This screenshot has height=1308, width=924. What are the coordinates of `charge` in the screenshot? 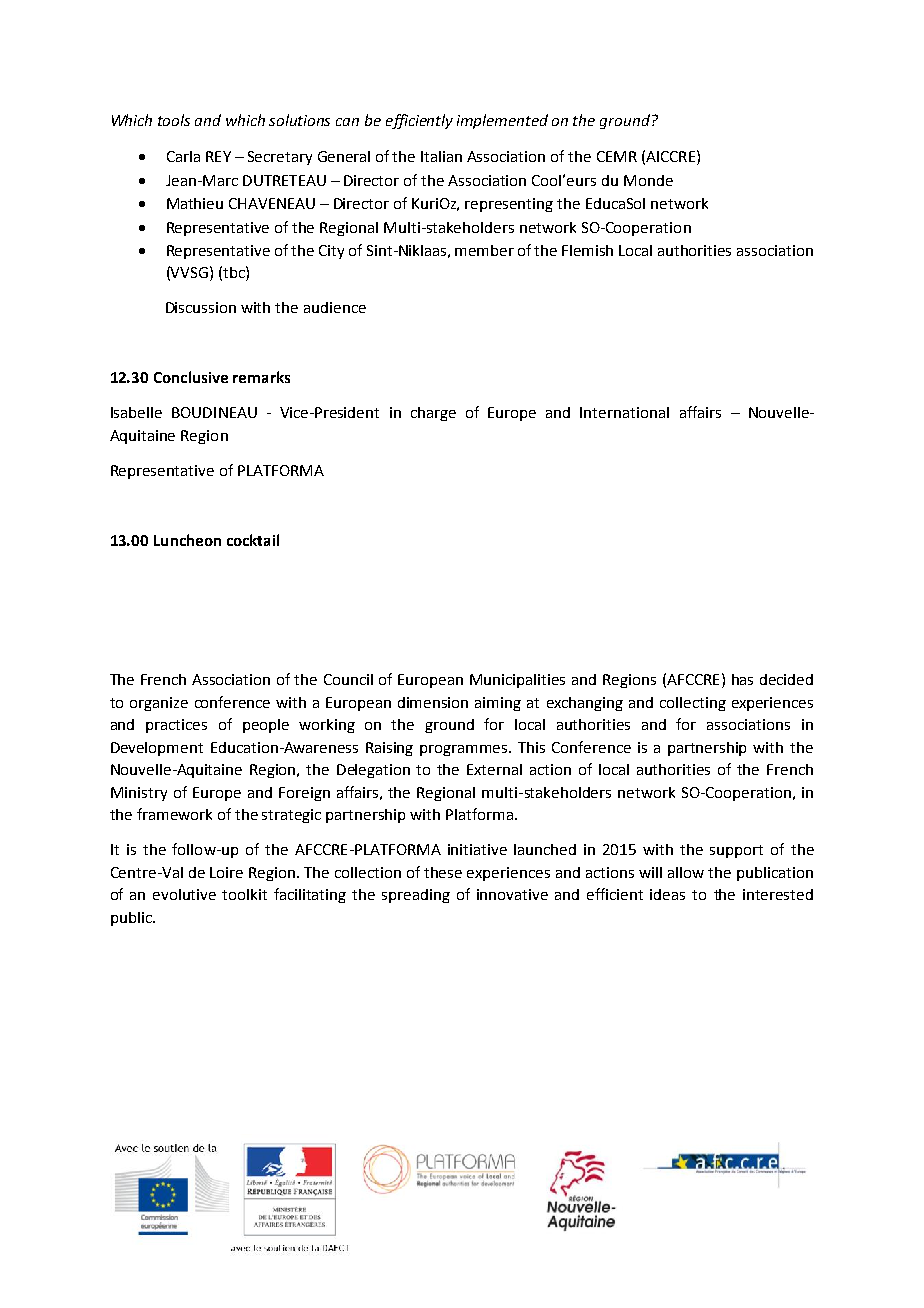 It's located at (433, 414).
